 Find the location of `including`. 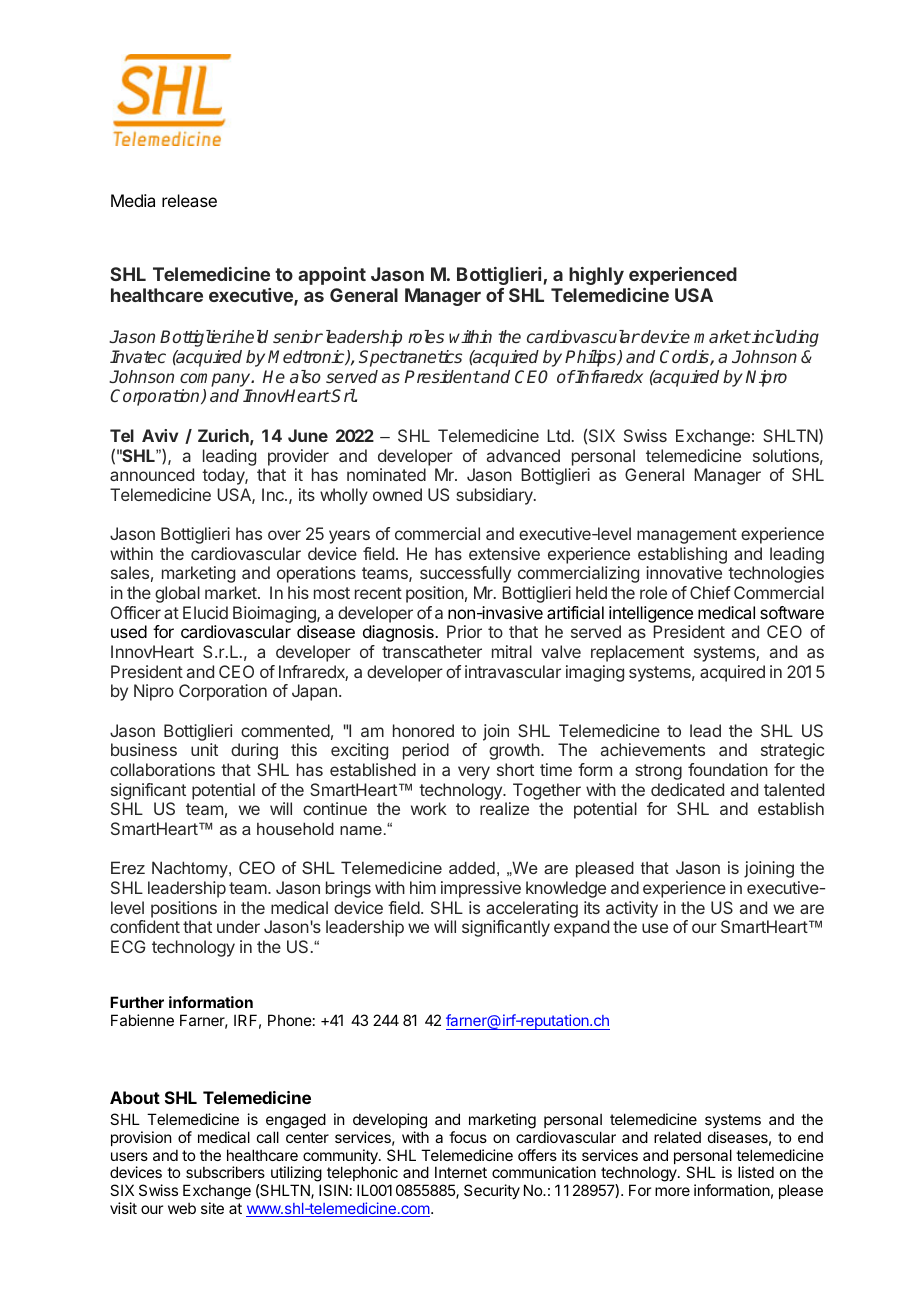

including is located at coordinates (784, 338).
